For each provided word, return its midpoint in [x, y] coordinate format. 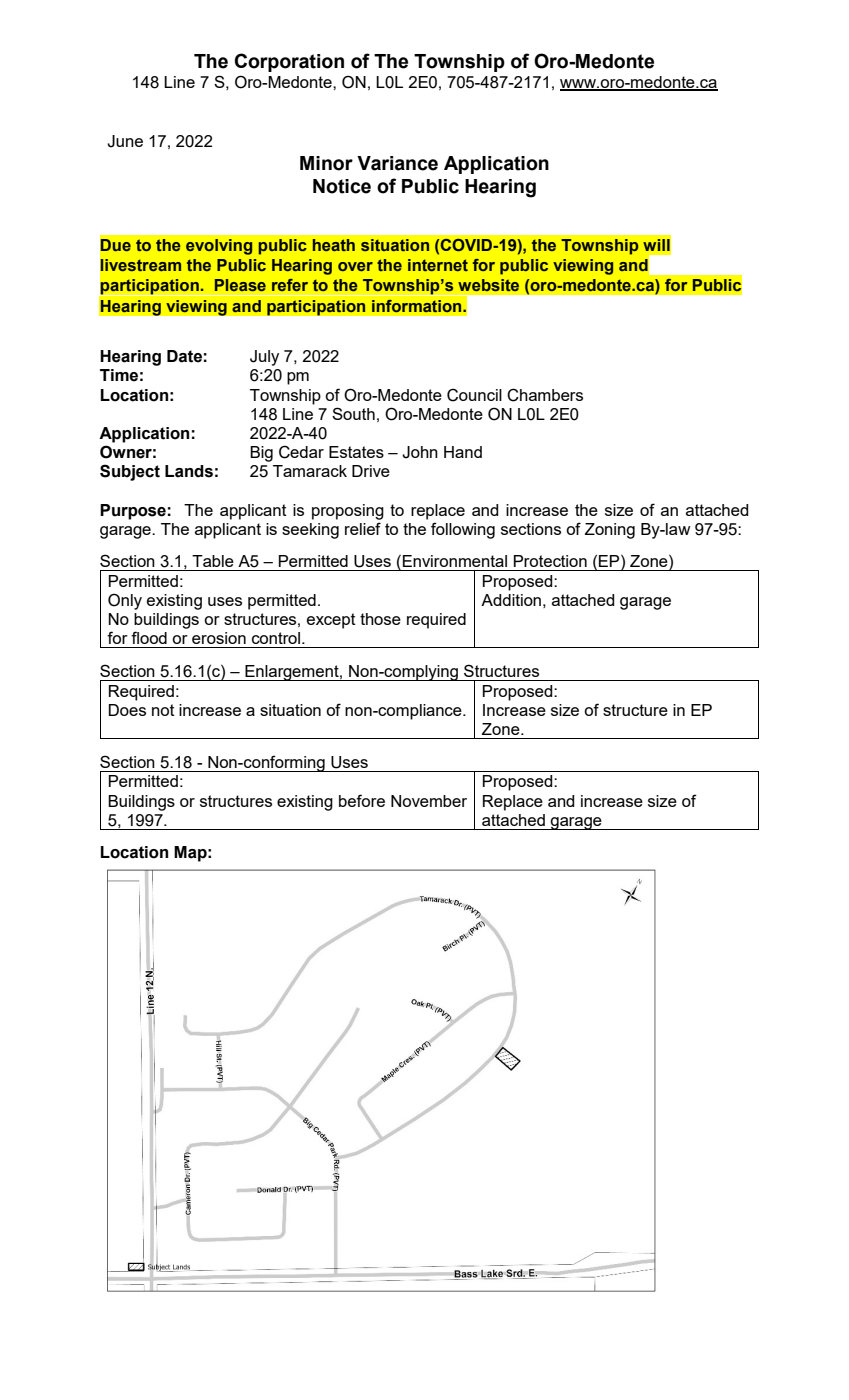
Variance [397, 163]
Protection [550, 561]
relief [363, 528]
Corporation [289, 62]
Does [127, 710]
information [418, 306]
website [488, 285]
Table [213, 561]
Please [240, 285]
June [125, 141]
